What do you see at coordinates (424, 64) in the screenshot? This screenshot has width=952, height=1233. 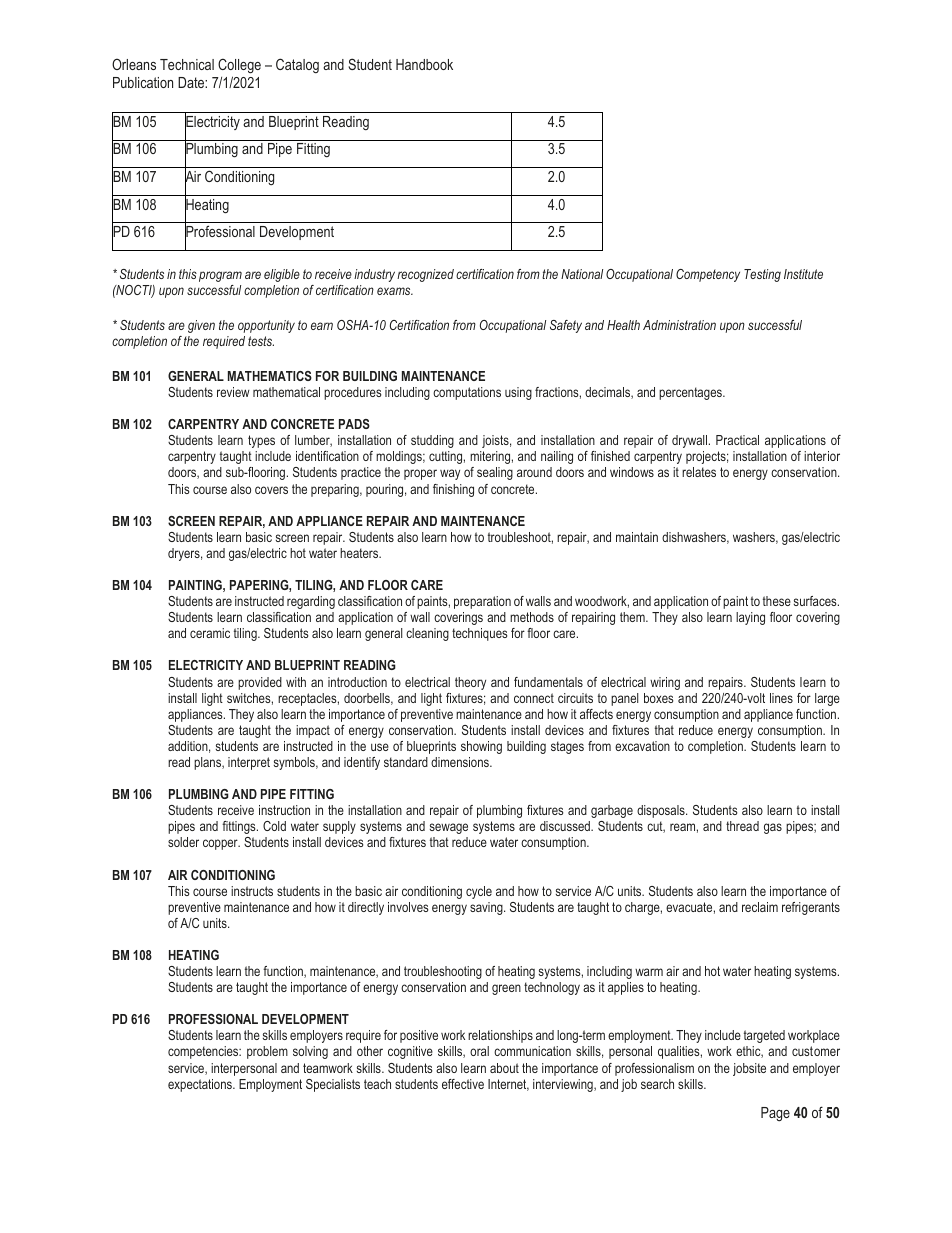 I see `Handbook` at bounding box center [424, 64].
